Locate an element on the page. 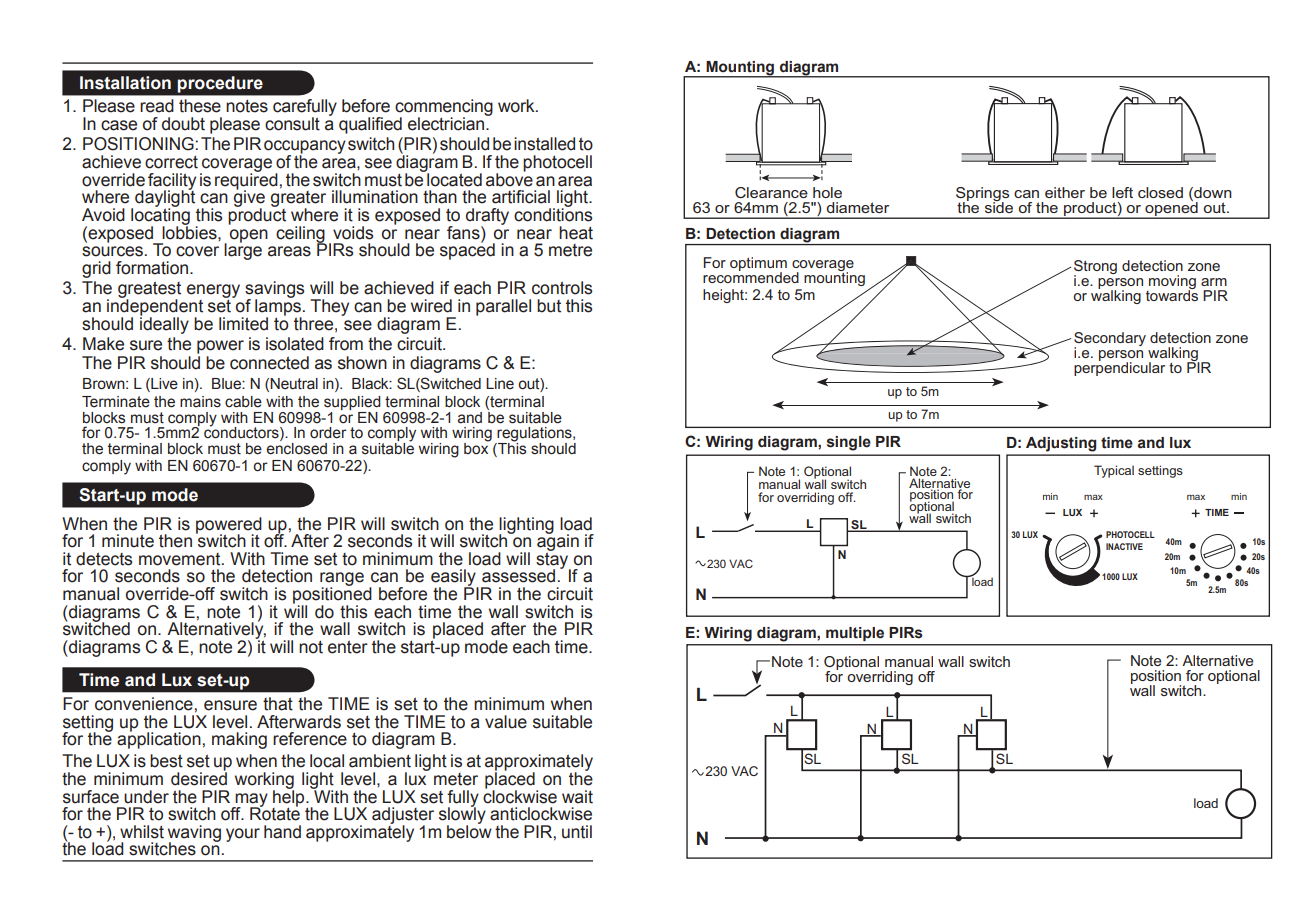  INACTIVE is located at coordinates (1124, 546).
